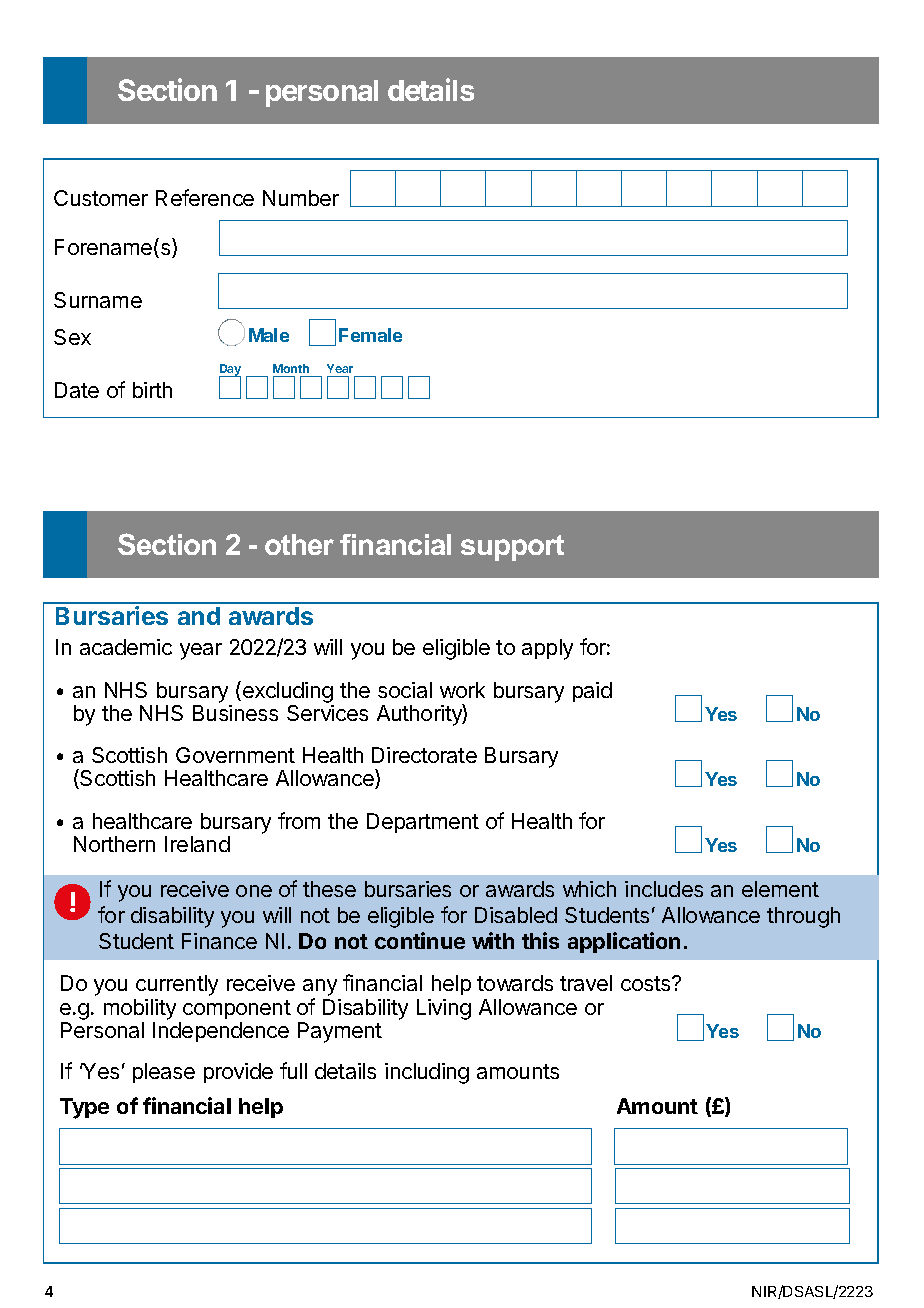  What do you see at coordinates (462, 690) in the document?
I see `work` at bounding box center [462, 690].
